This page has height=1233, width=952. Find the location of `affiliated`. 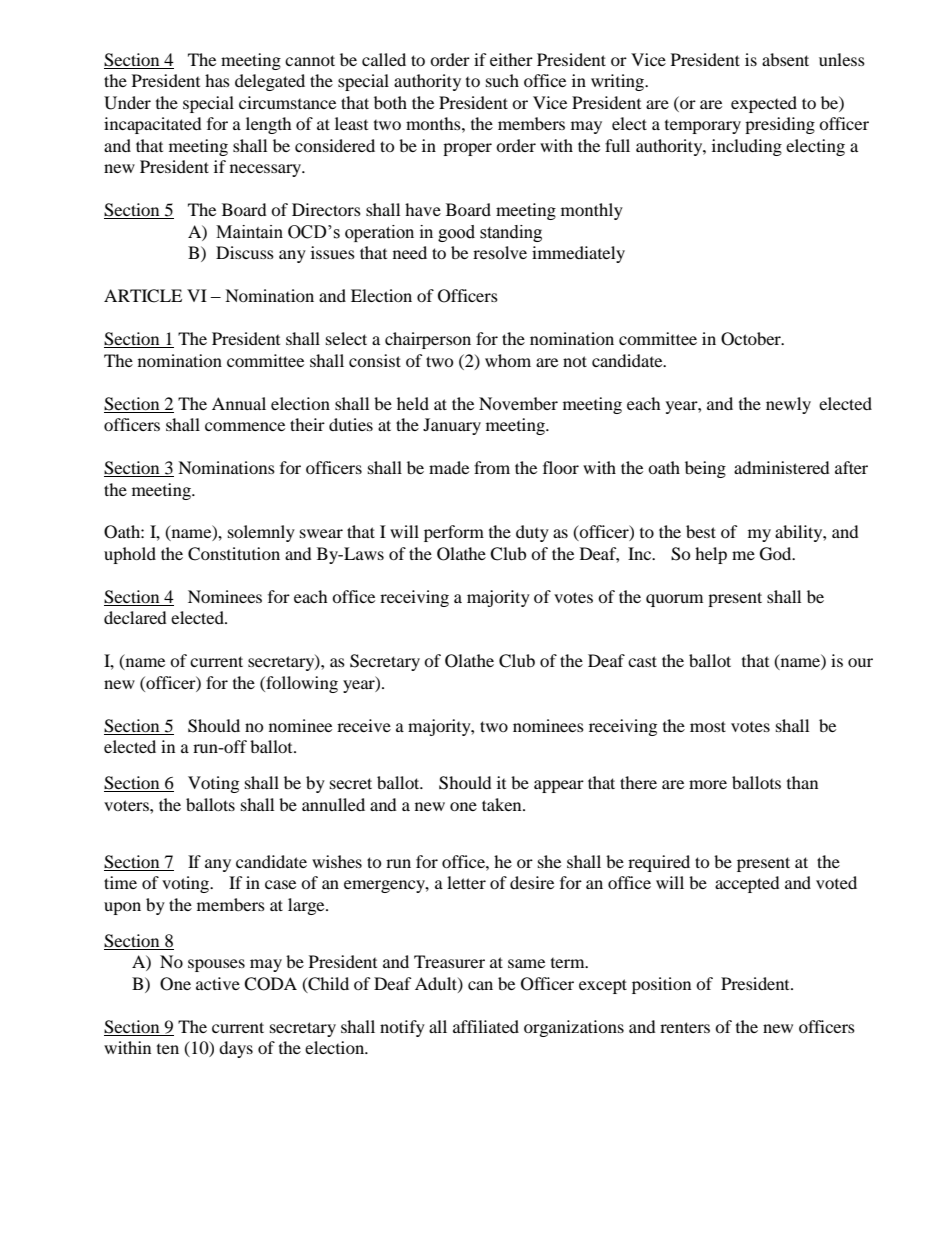

affiliated is located at coordinates (486, 1026).
